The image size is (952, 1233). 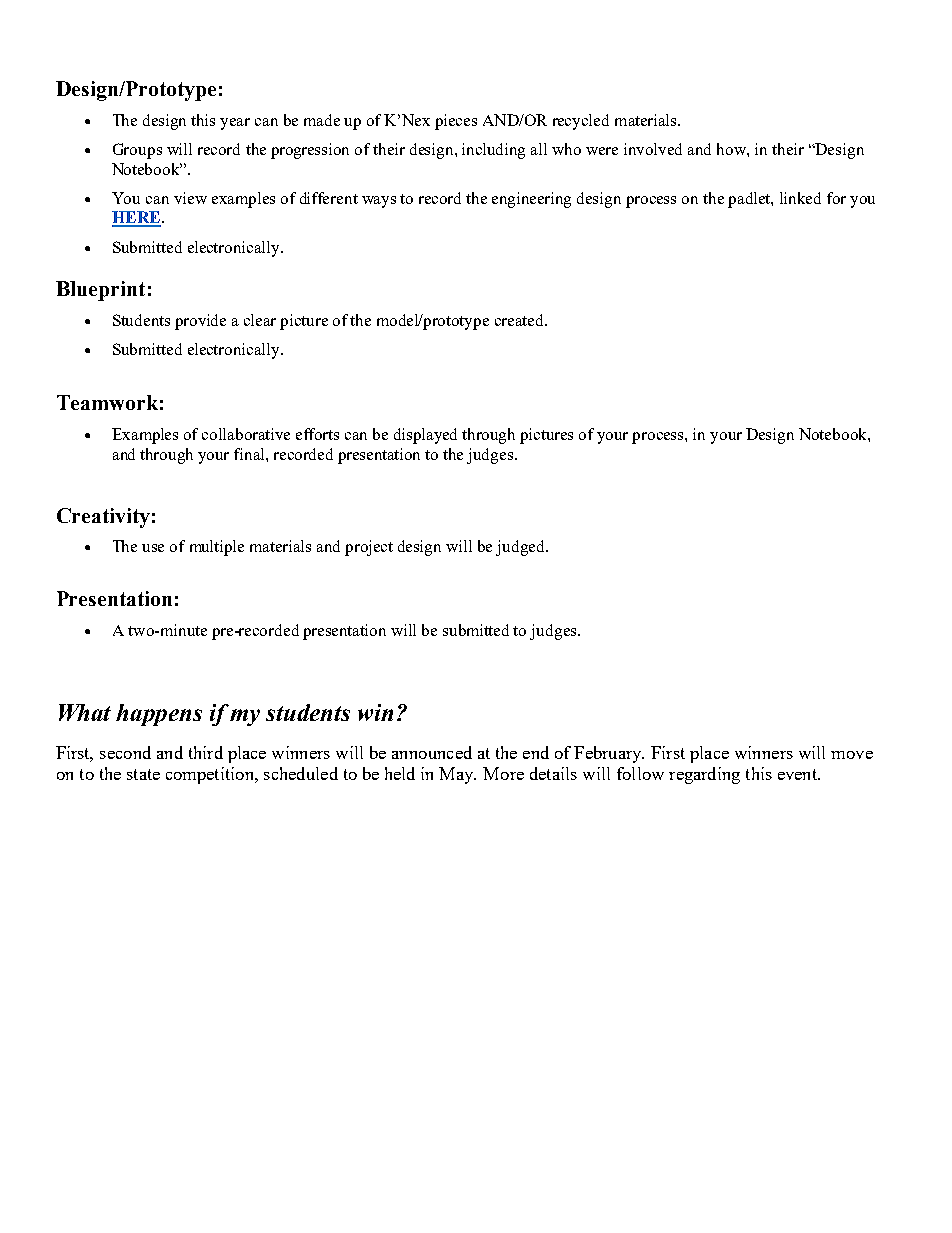 What do you see at coordinates (521, 548) in the page?
I see `judged` at bounding box center [521, 548].
